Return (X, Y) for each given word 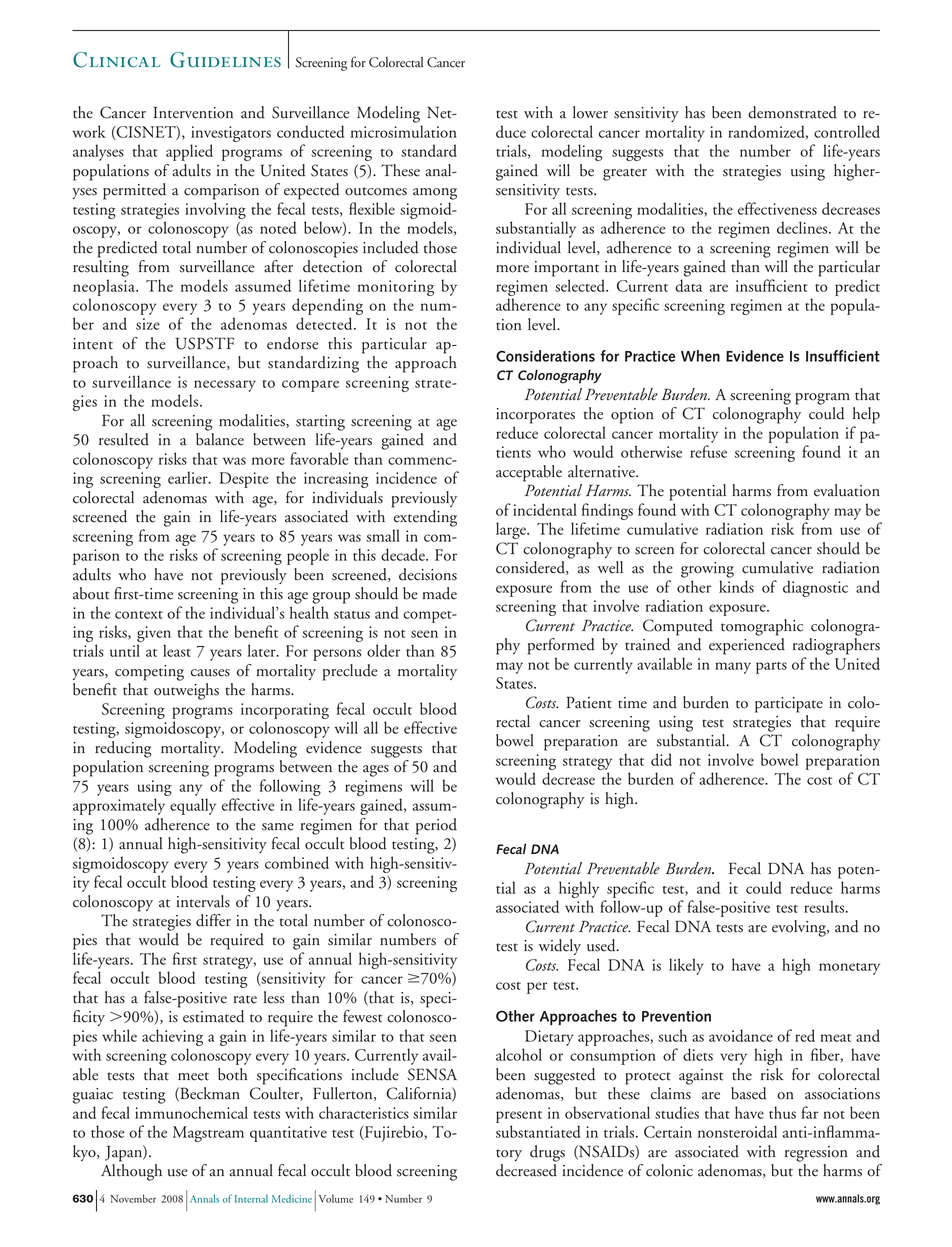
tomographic (762, 627)
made (439, 593)
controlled (847, 131)
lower (590, 112)
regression (816, 1154)
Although (131, 1172)
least (177, 650)
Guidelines (225, 60)
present (519, 1117)
